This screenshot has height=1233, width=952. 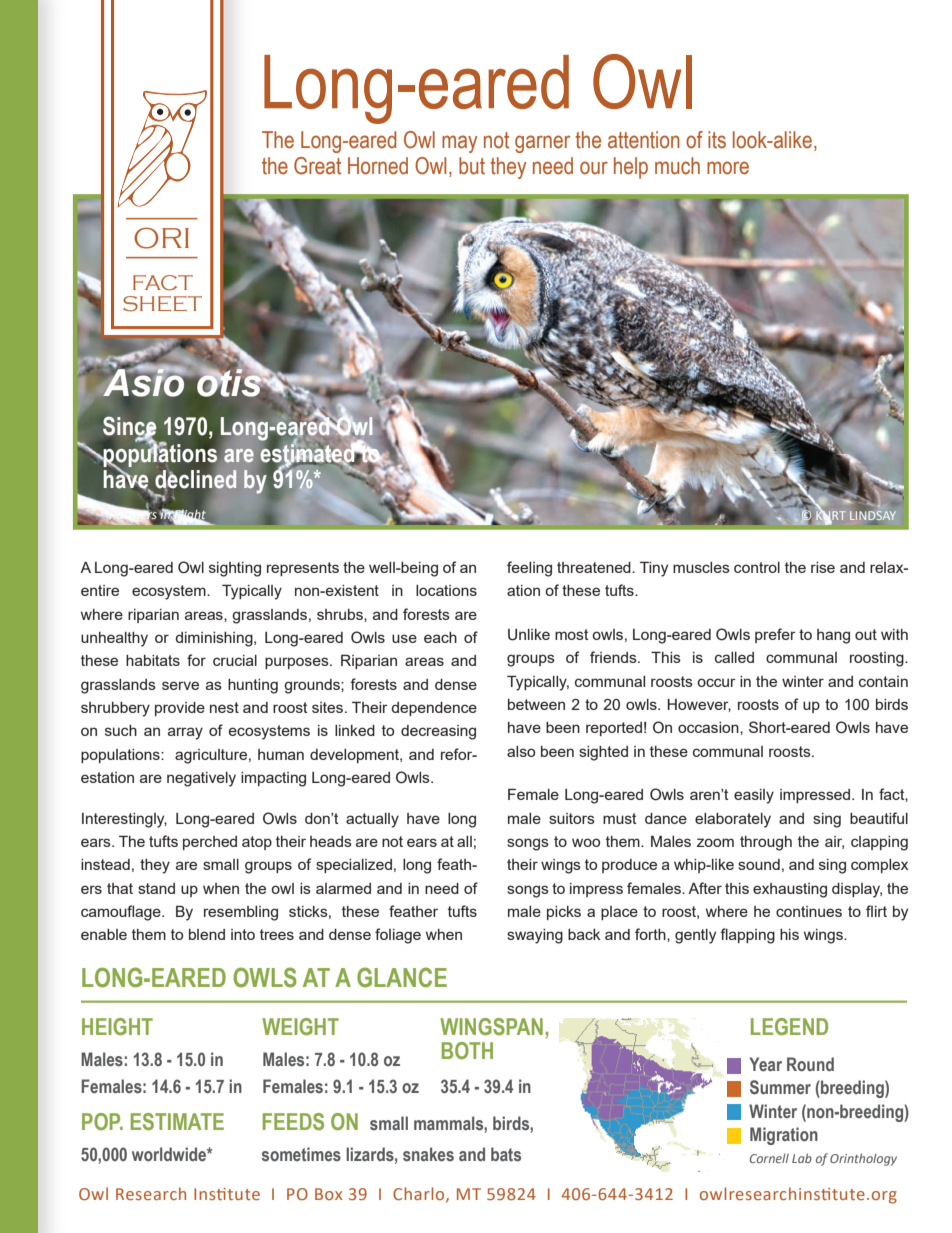 I want to click on more, so click(x=728, y=168).
